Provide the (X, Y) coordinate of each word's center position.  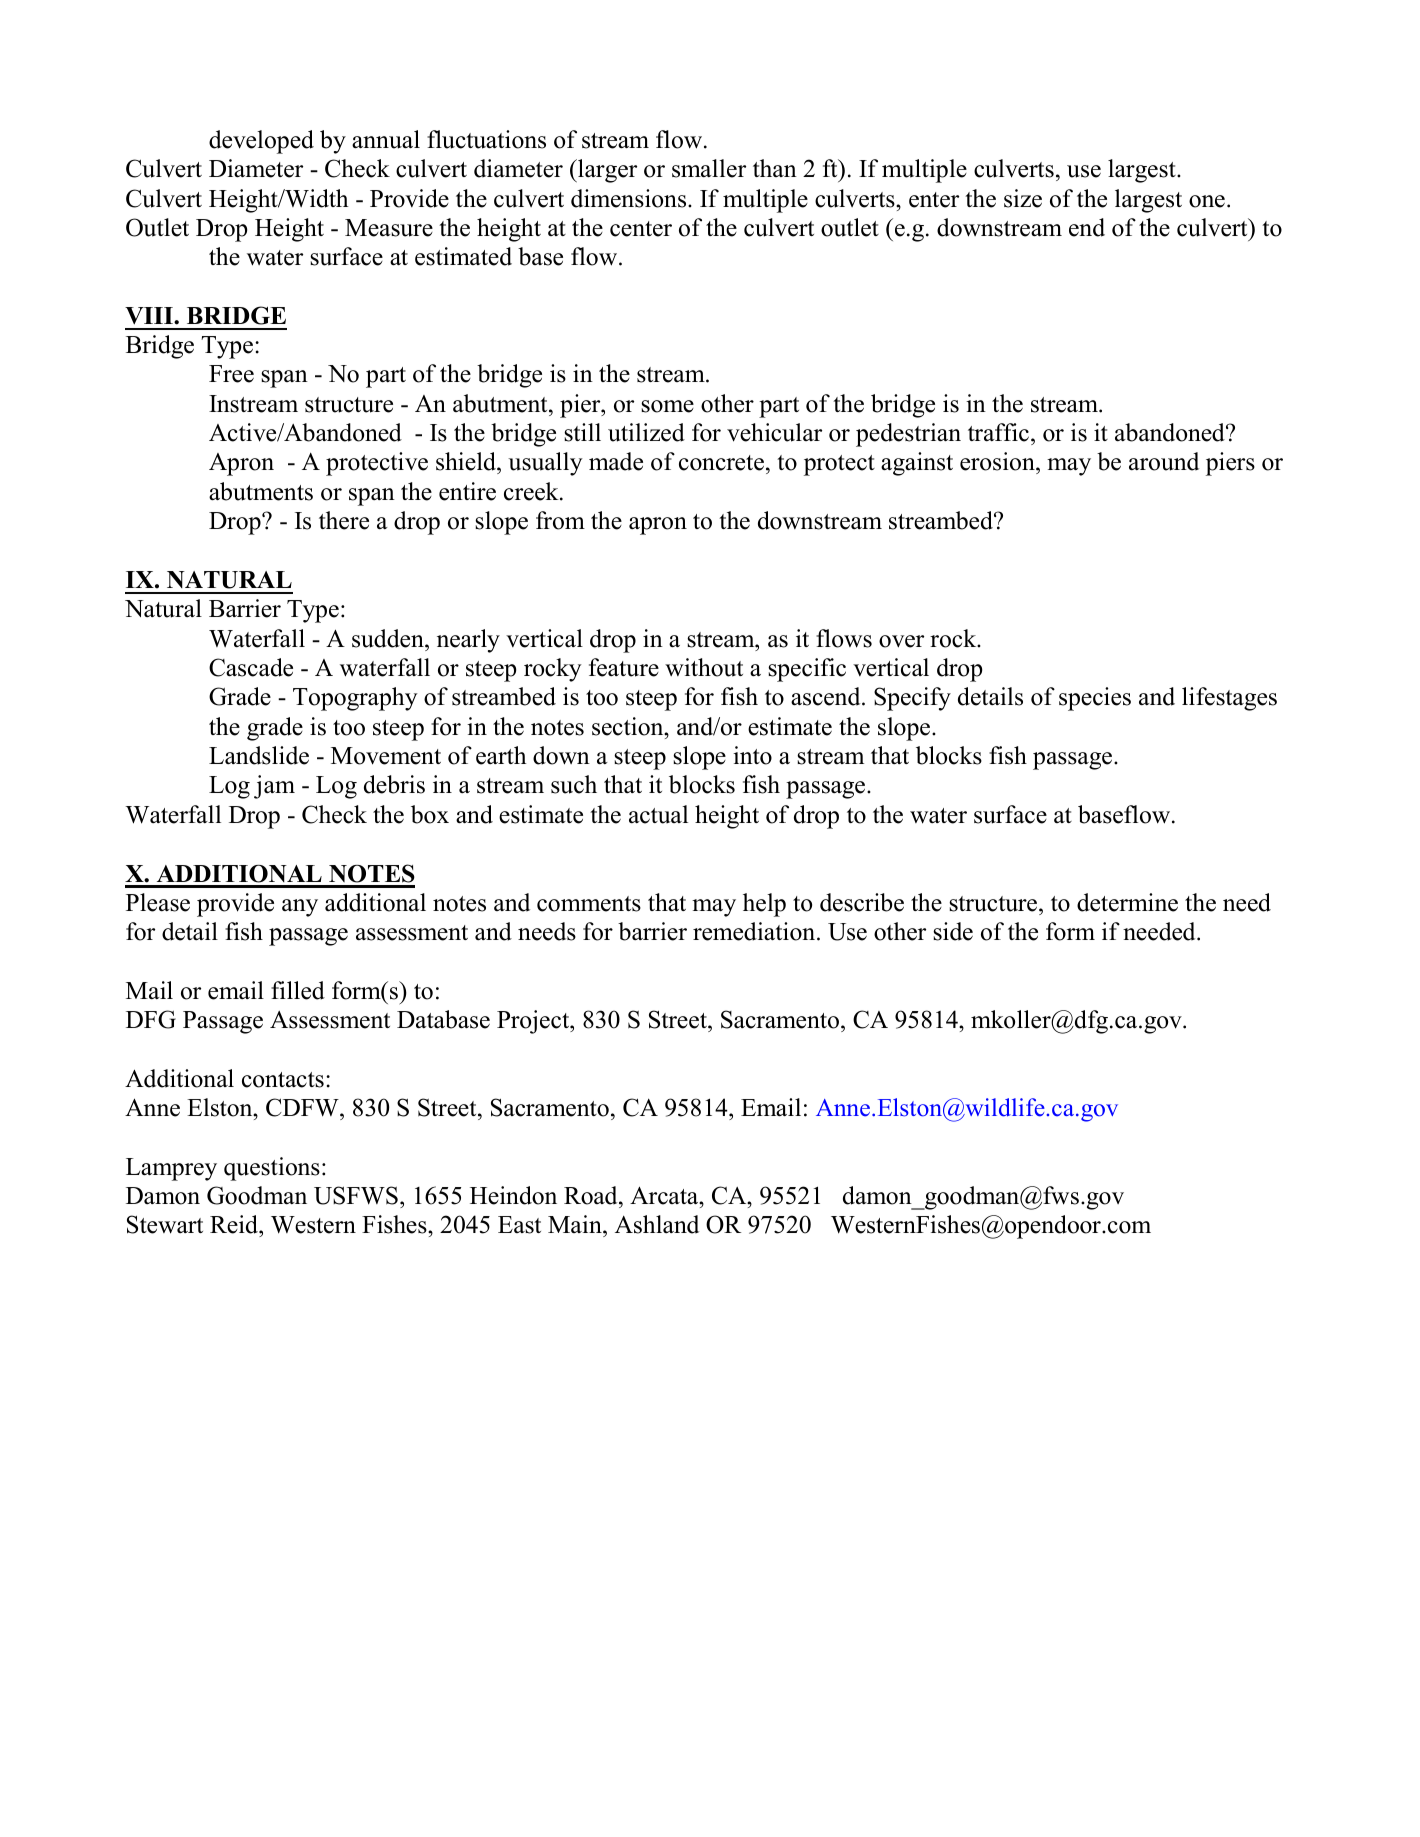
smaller (709, 168)
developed (261, 142)
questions (272, 1169)
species (1095, 699)
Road (592, 1195)
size (1023, 198)
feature (624, 667)
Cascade (251, 667)
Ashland (657, 1224)
